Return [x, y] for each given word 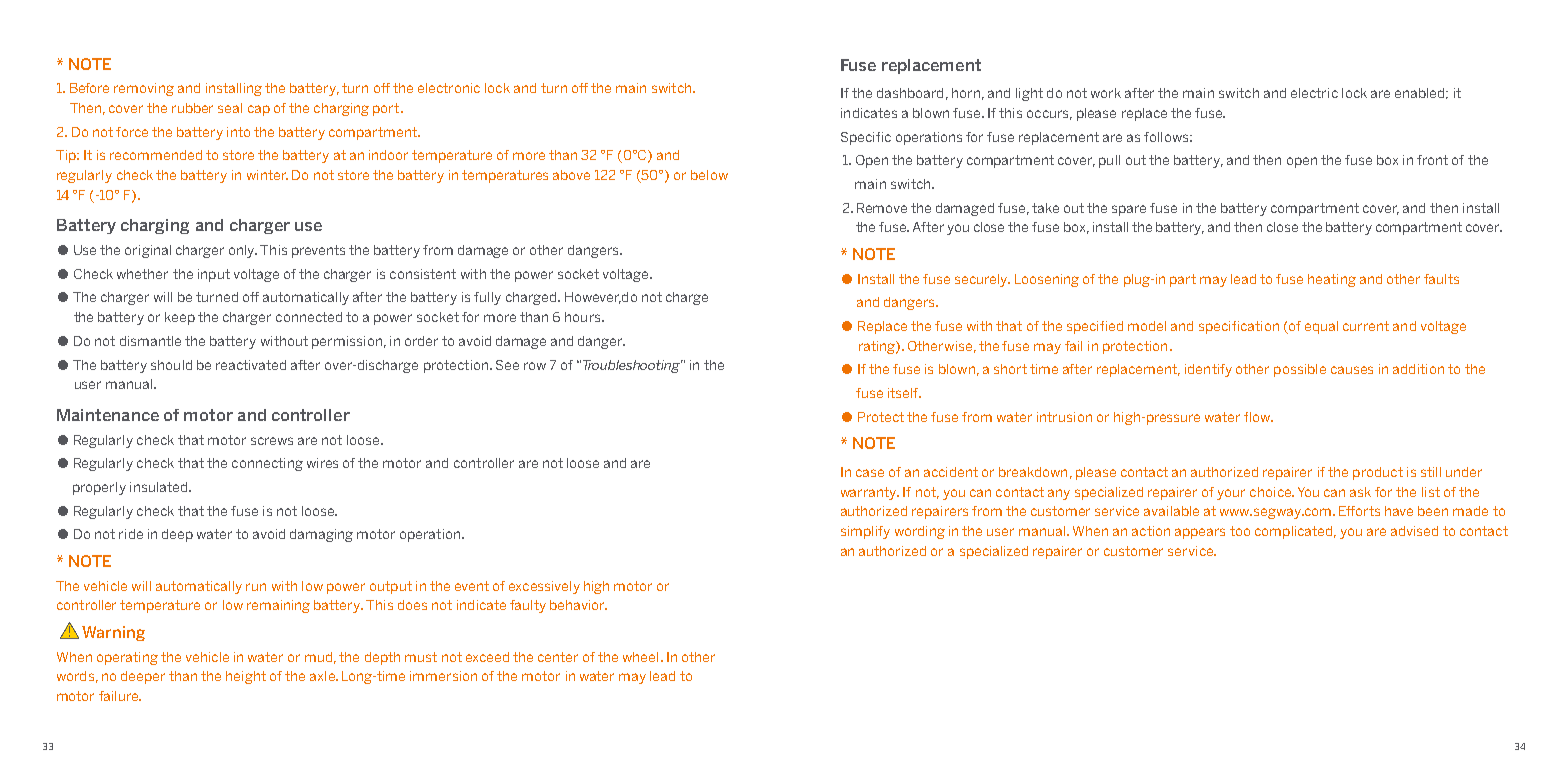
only [243, 251]
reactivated [251, 365]
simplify [865, 532]
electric [1314, 93]
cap [259, 110]
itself [904, 393]
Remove [882, 208]
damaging [321, 535]
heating [1332, 280]
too [1240, 531]
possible [1300, 370]
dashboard [910, 93]
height [246, 677]
